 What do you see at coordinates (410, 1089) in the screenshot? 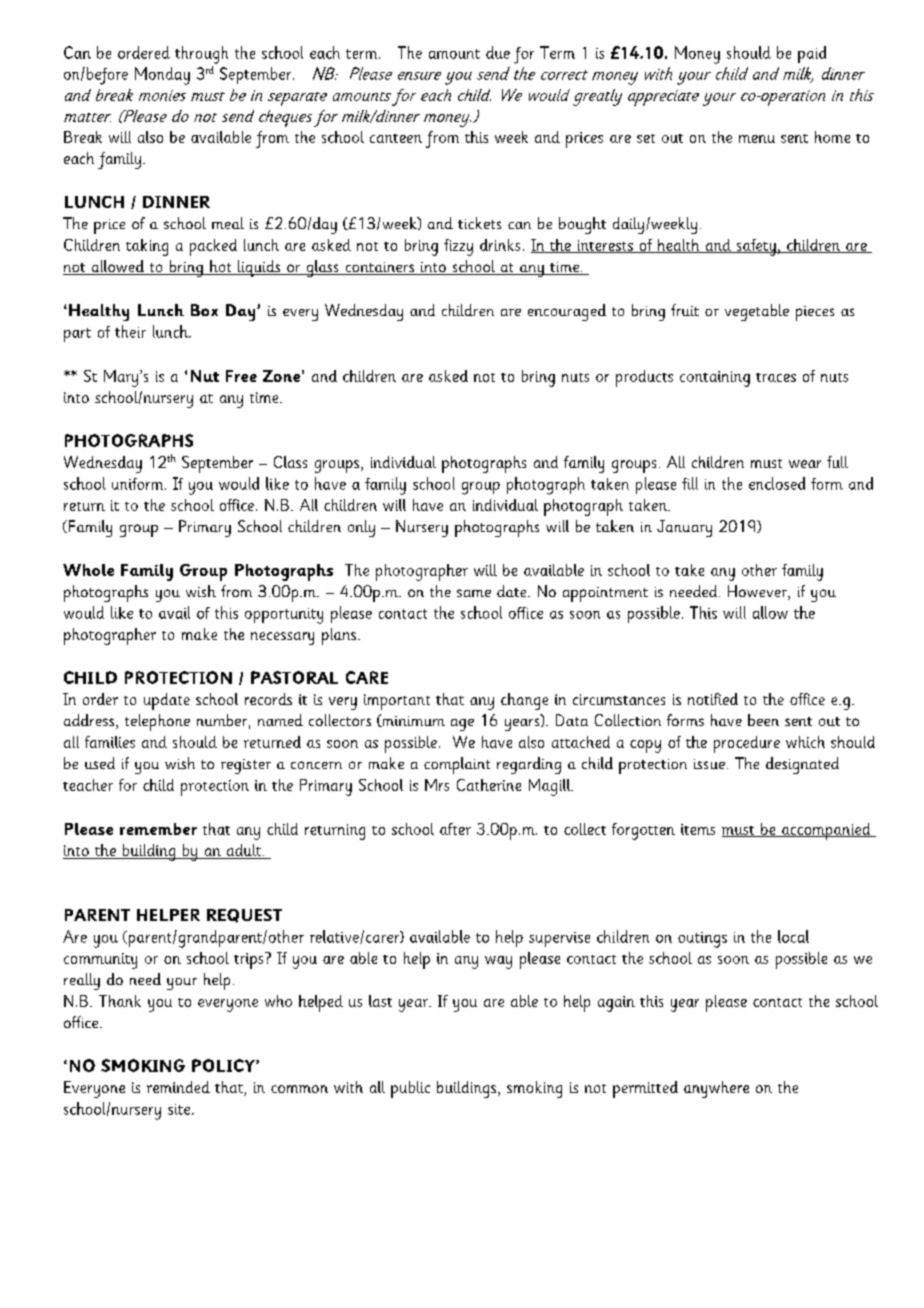
I see `public` at bounding box center [410, 1089].
